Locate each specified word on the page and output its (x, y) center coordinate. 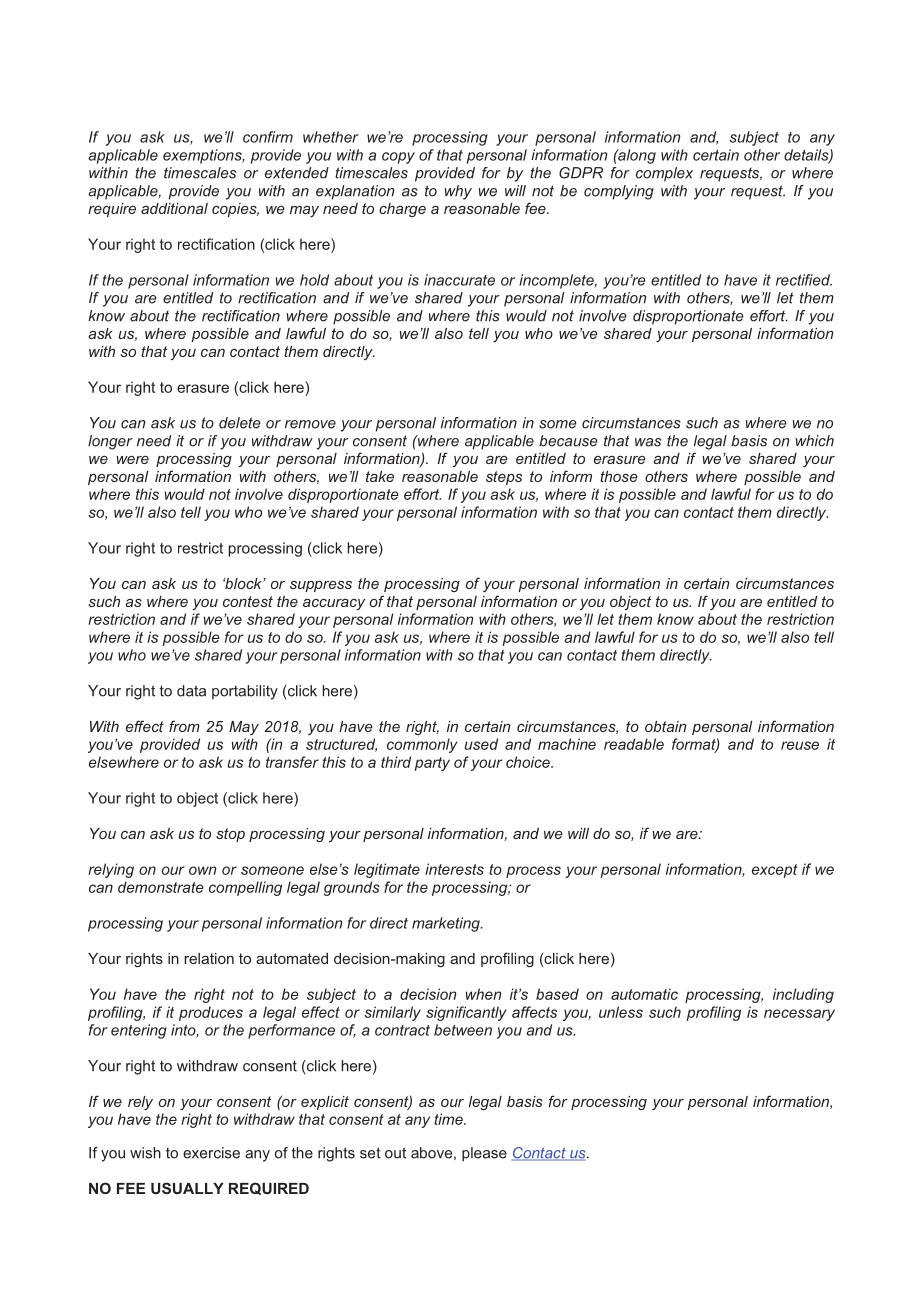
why (458, 192)
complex (664, 174)
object (630, 603)
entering (139, 1031)
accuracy (334, 604)
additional (174, 208)
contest (248, 601)
